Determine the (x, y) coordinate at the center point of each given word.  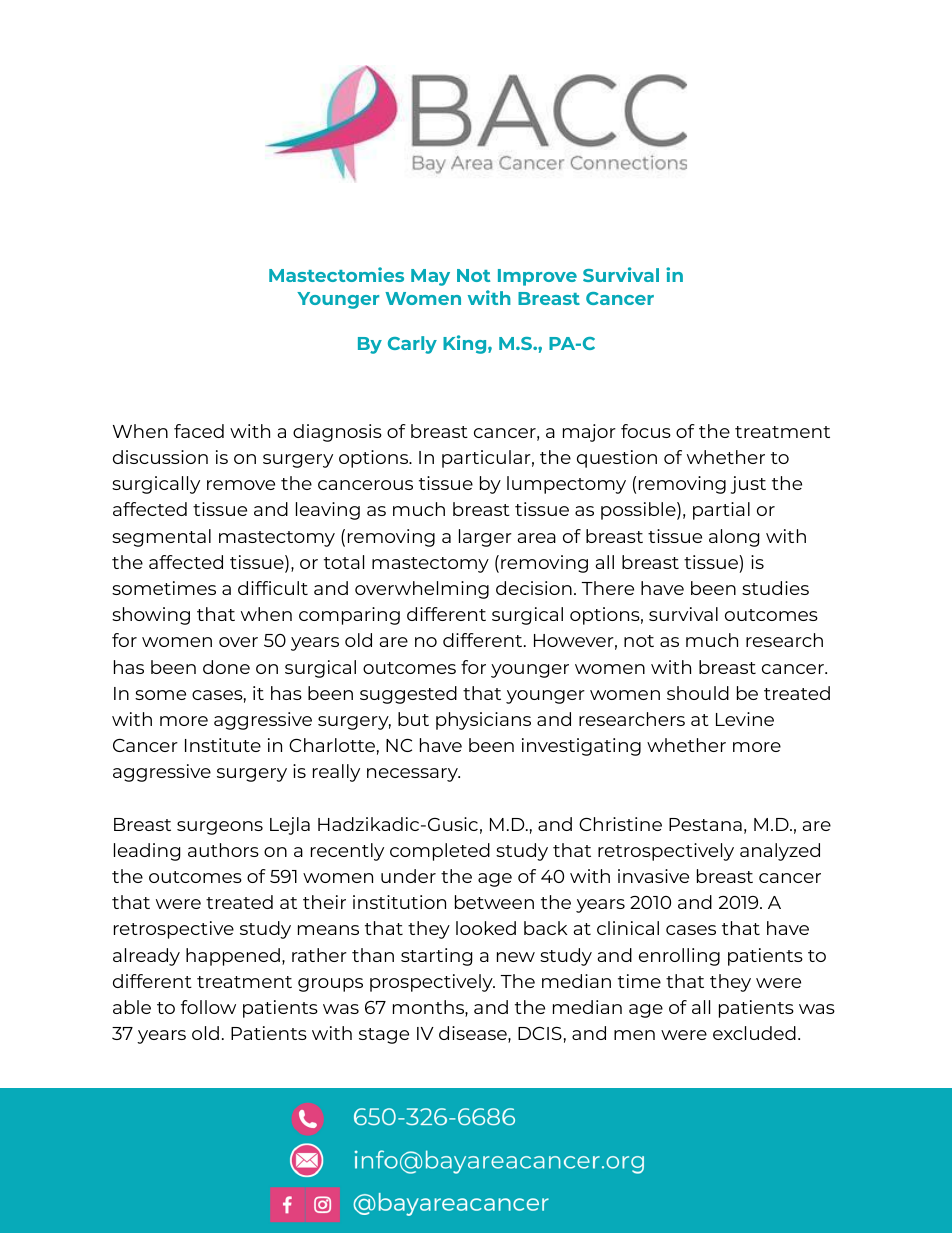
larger (485, 538)
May (430, 277)
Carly (412, 345)
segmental (161, 538)
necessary (413, 775)
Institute (223, 745)
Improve (537, 277)
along (734, 538)
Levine (745, 719)
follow (208, 1007)
